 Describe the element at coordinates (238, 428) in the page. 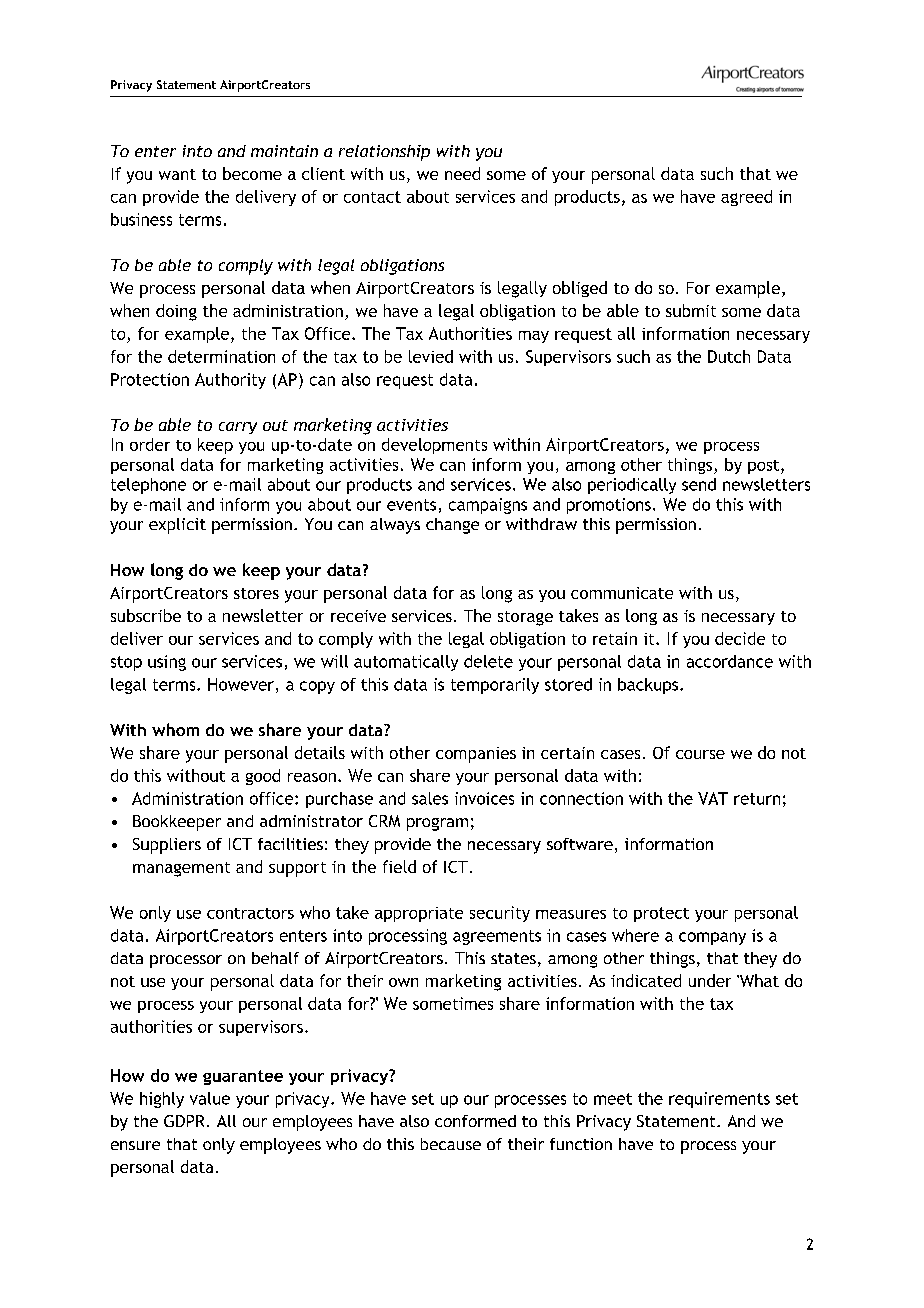

I see `carry` at that location.
